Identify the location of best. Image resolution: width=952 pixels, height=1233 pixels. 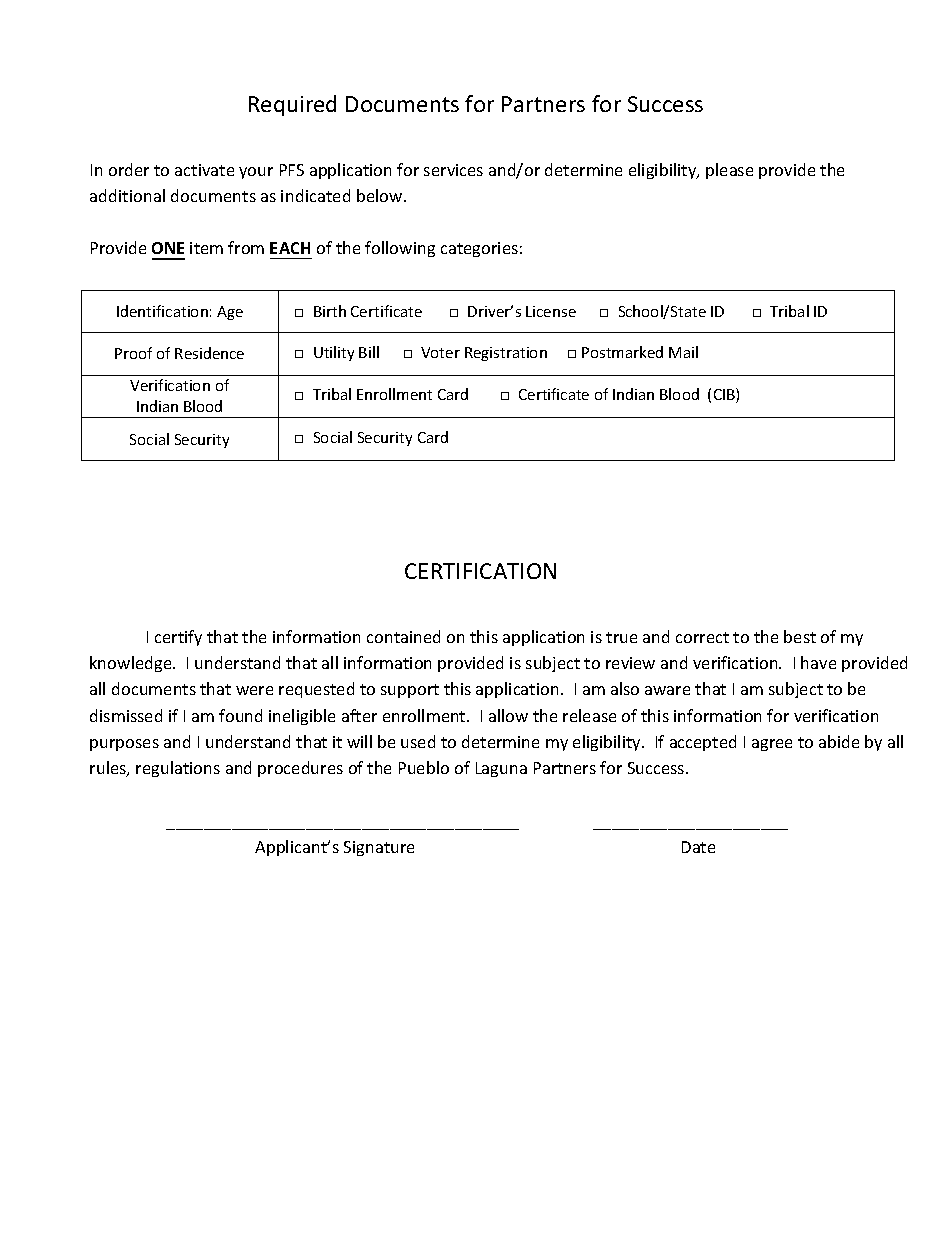
(800, 636).
